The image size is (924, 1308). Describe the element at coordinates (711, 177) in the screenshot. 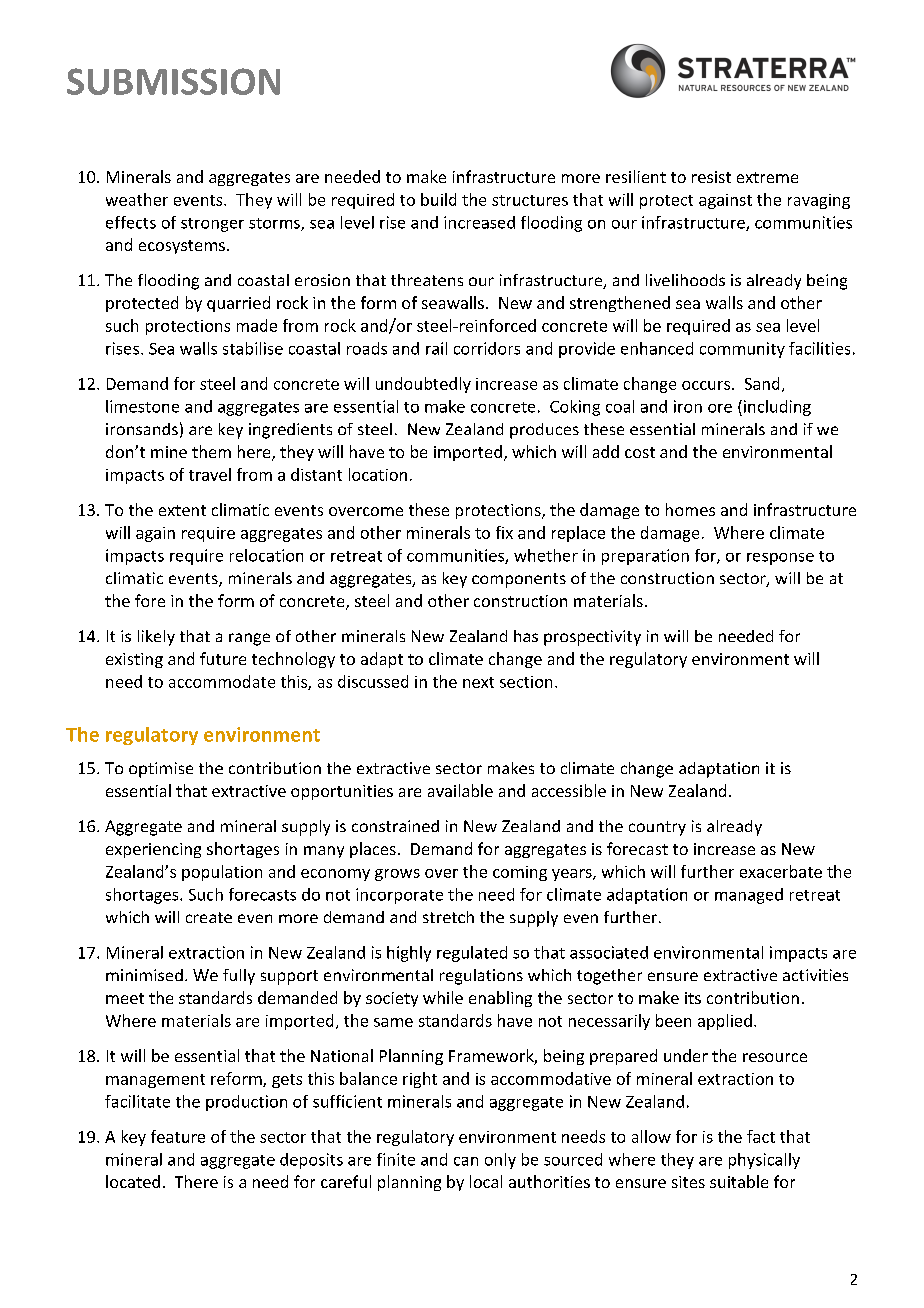

I see `resist` at that location.
